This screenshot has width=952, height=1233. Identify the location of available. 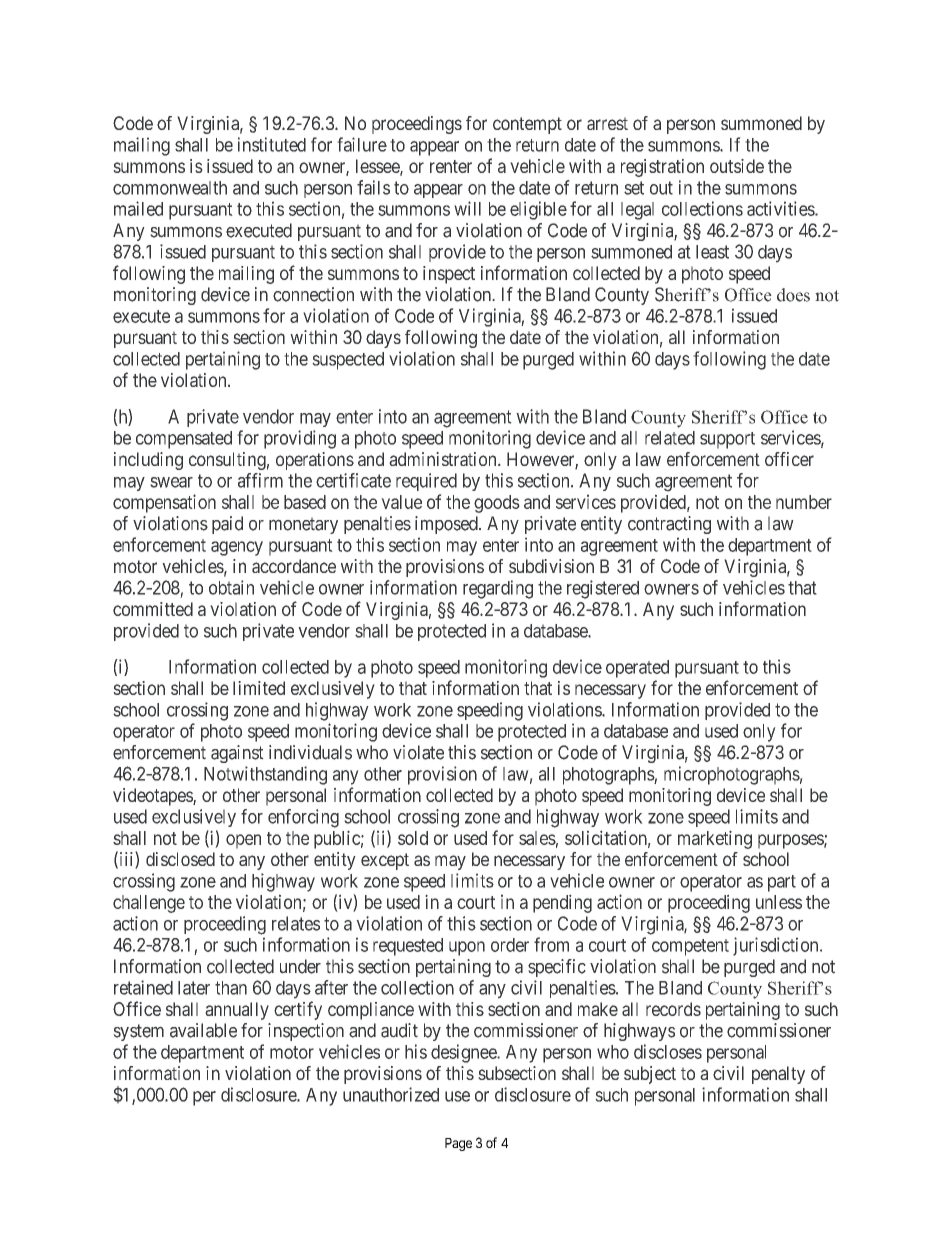
(203, 1030).
